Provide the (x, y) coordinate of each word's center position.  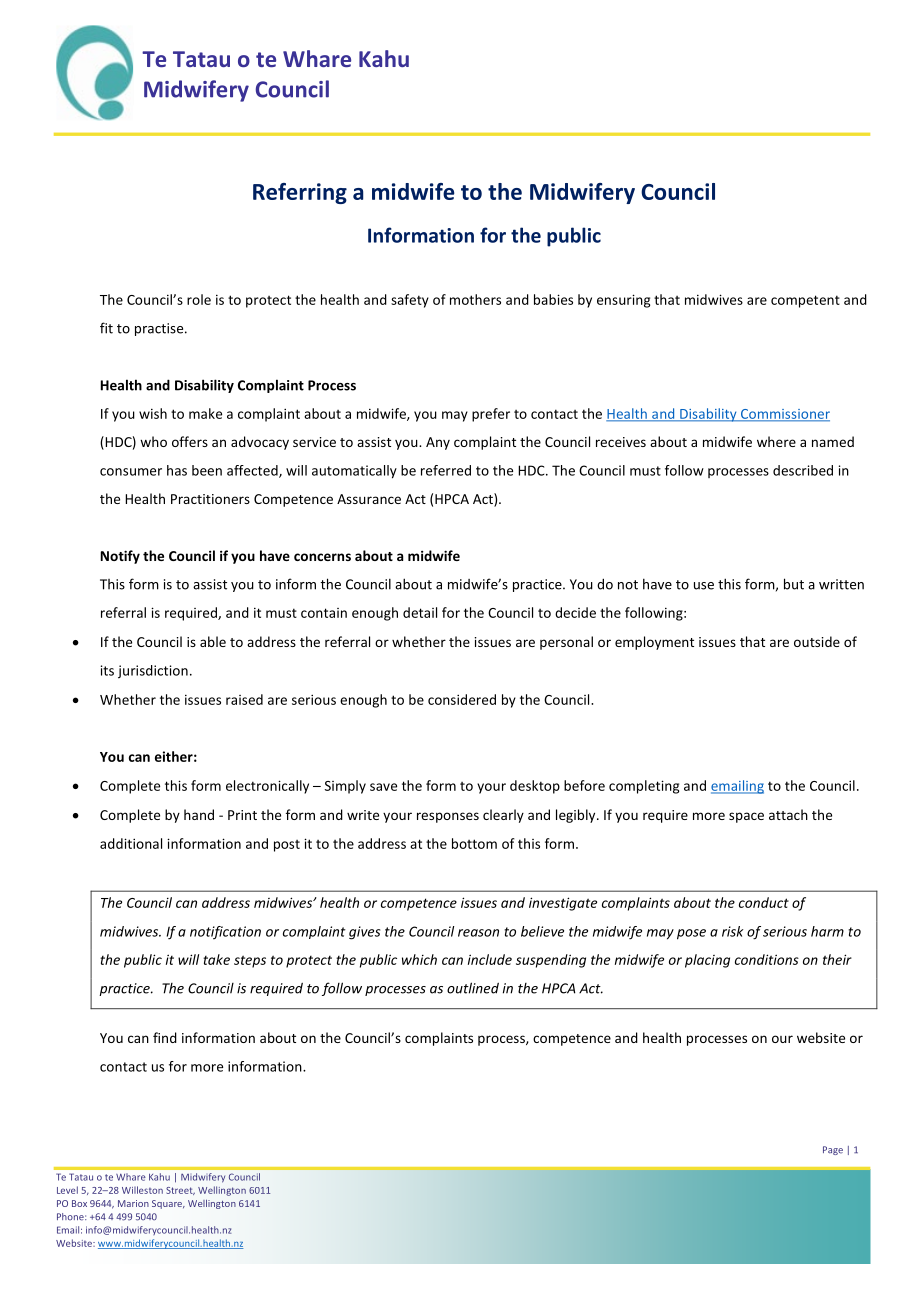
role (199, 299)
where (776, 441)
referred (446, 470)
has (177, 470)
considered (462, 699)
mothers (475, 299)
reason (478, 933)
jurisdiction (153, 672)
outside (817, 641)
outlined (473, 988)
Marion (133, 1203)
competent (805, 301)
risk (732, 931)
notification (225, 933)
